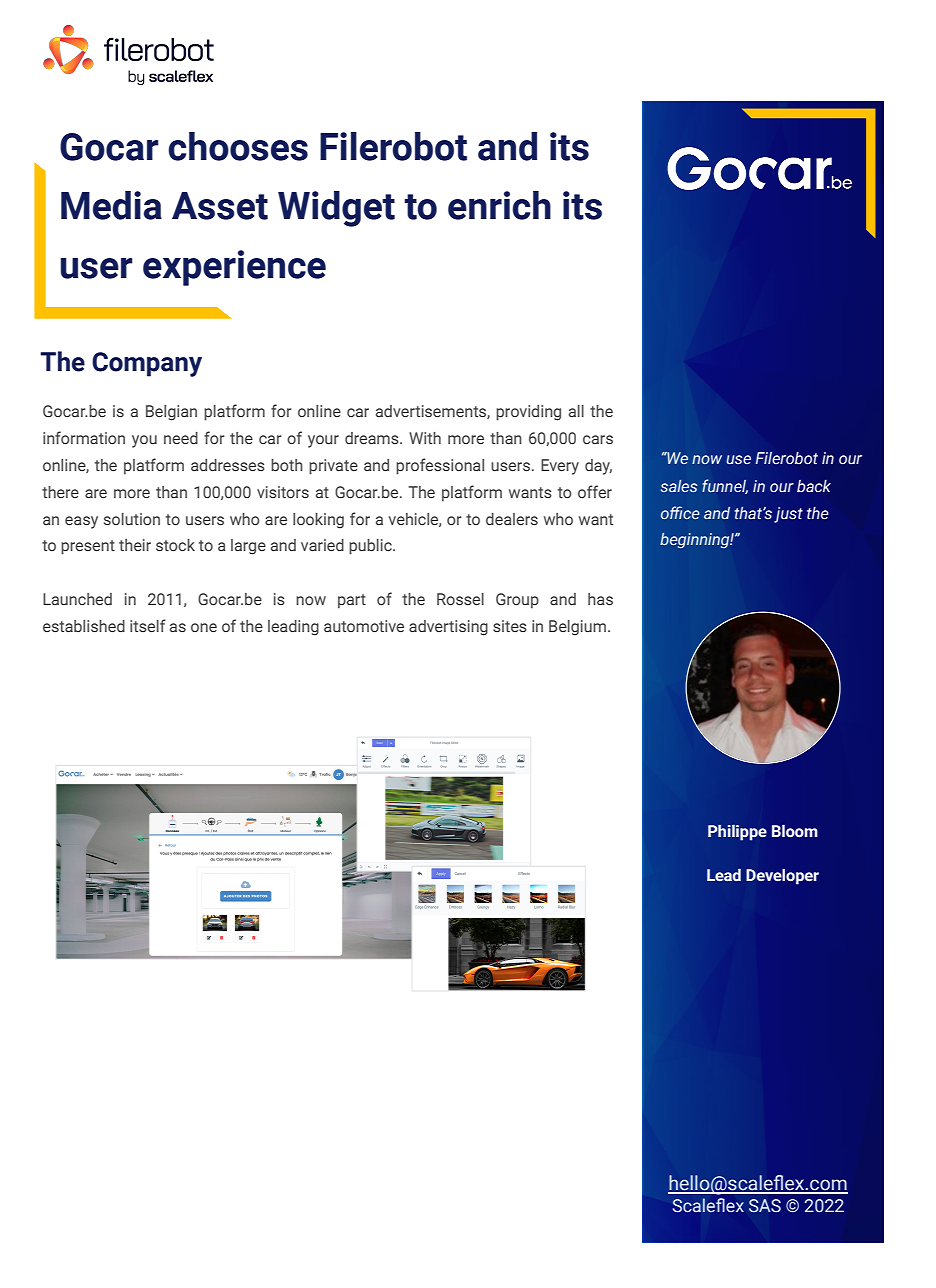 The height and width of the screenshot is (1288, 936). I want to click on all, so click(576, 411).
